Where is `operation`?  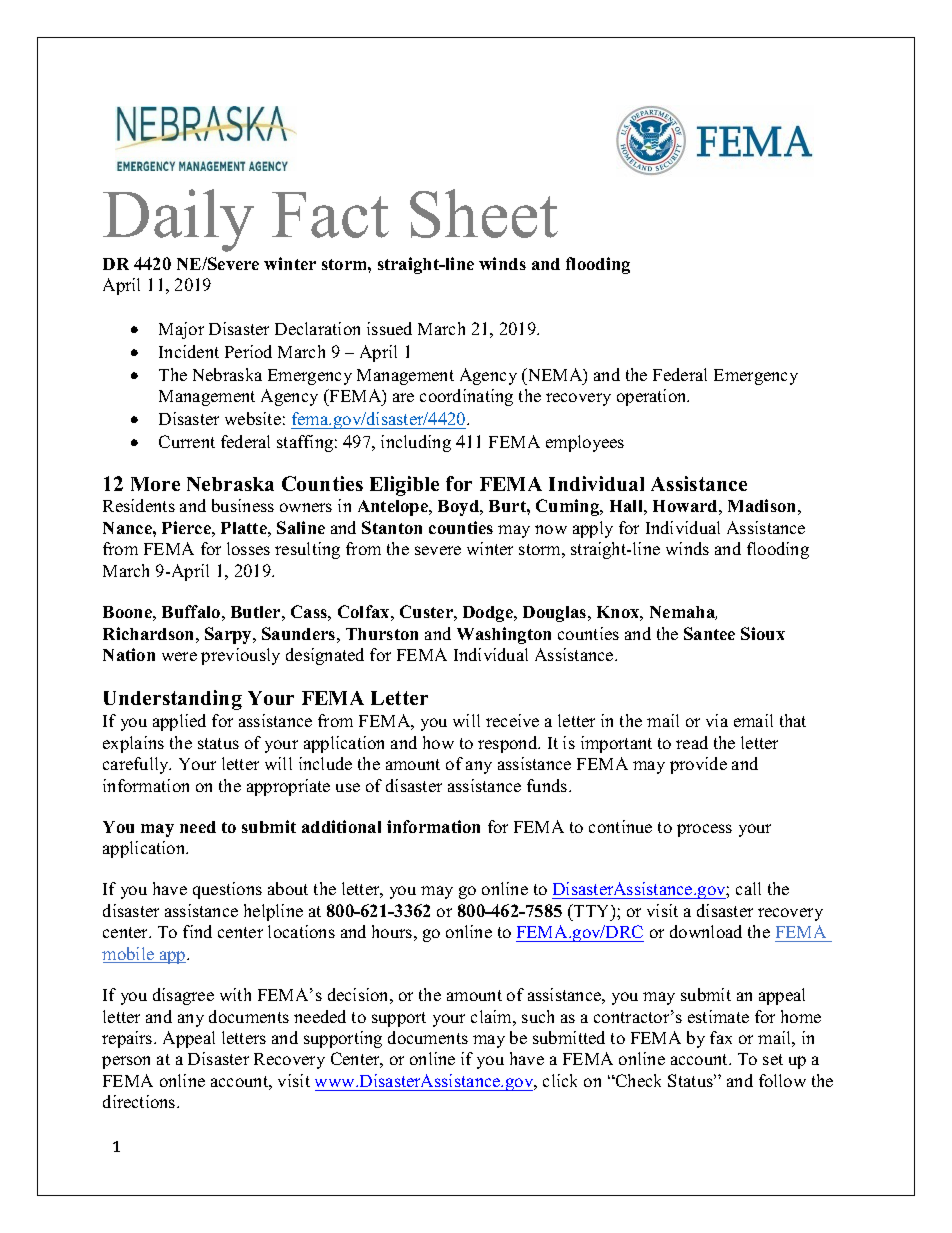
operation is located at coordinates (653, 397).
